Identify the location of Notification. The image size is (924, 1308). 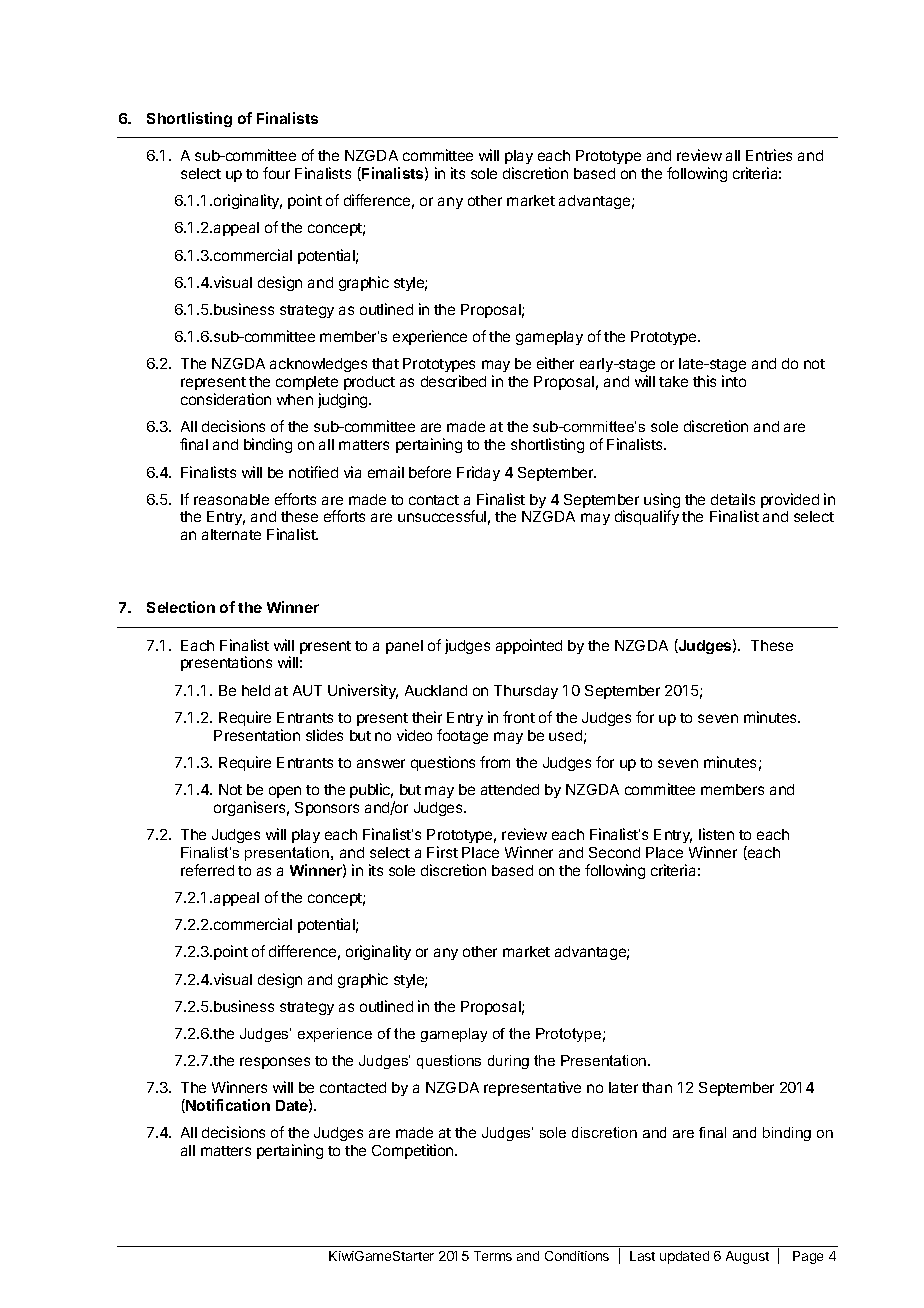
(227, 1106).
